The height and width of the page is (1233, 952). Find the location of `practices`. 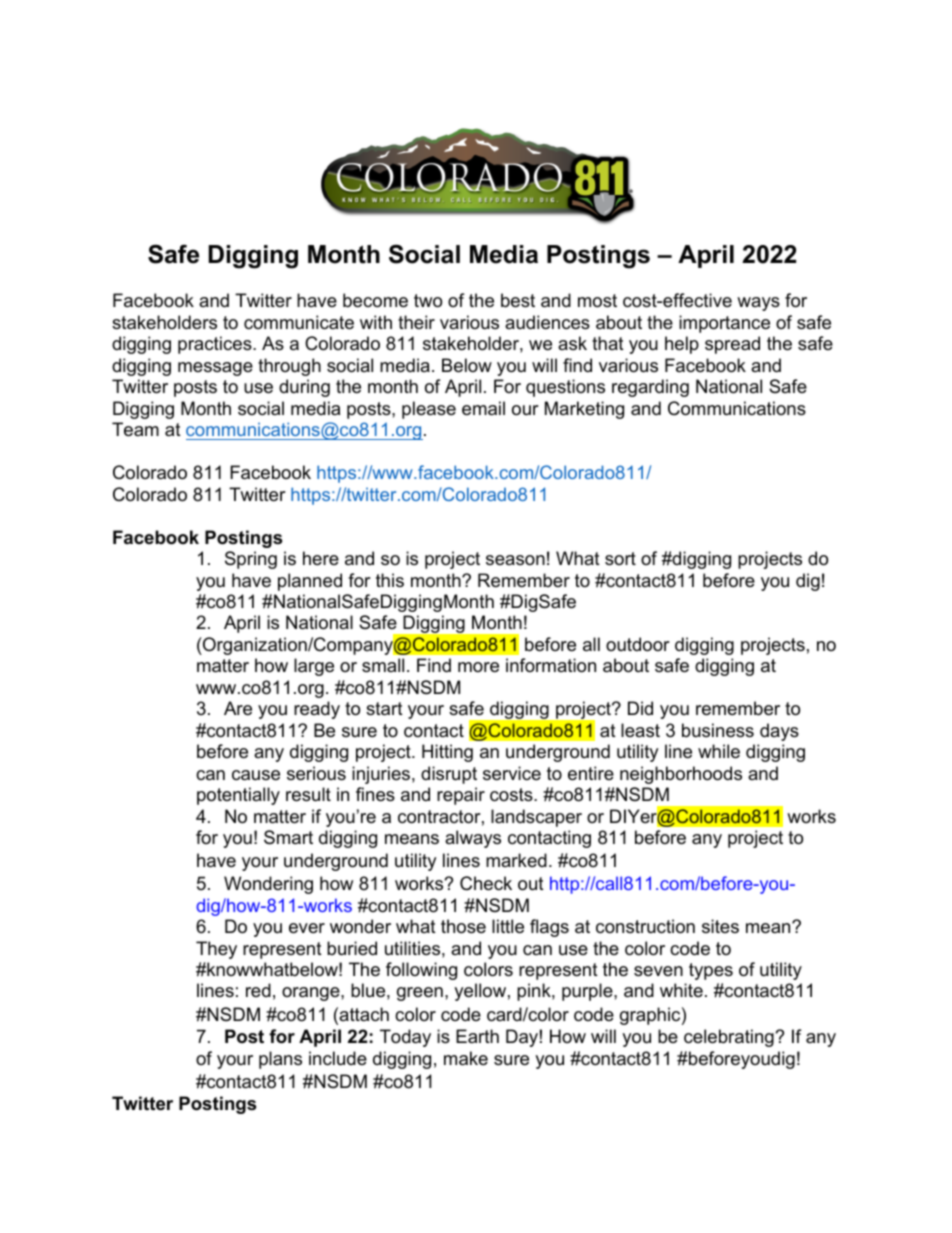

practices is located at coordinates (216, 345).
